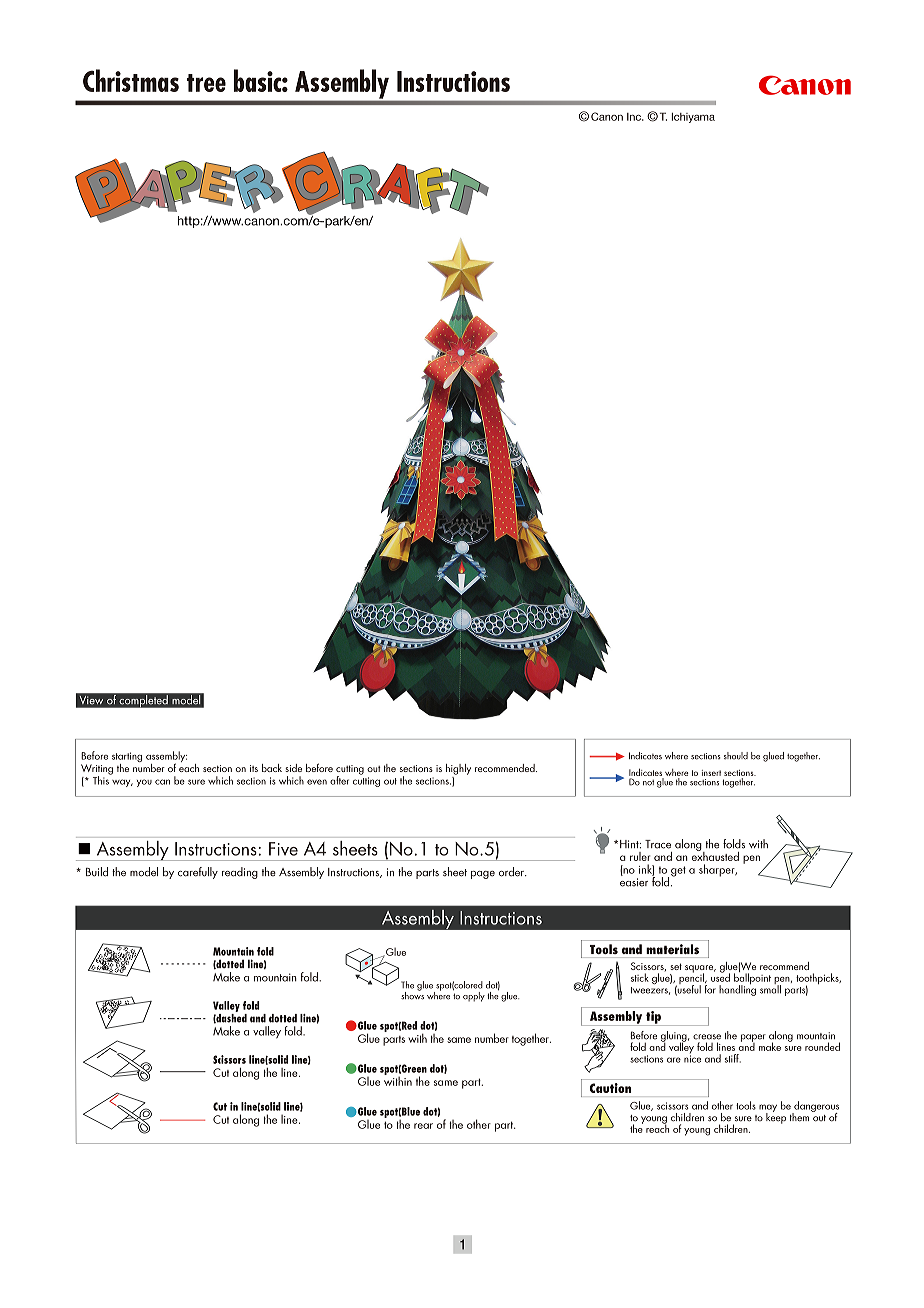 Image resolution: width=924 pixels, height=1308 pixels. I want to click on starting, so click(127, 758).
